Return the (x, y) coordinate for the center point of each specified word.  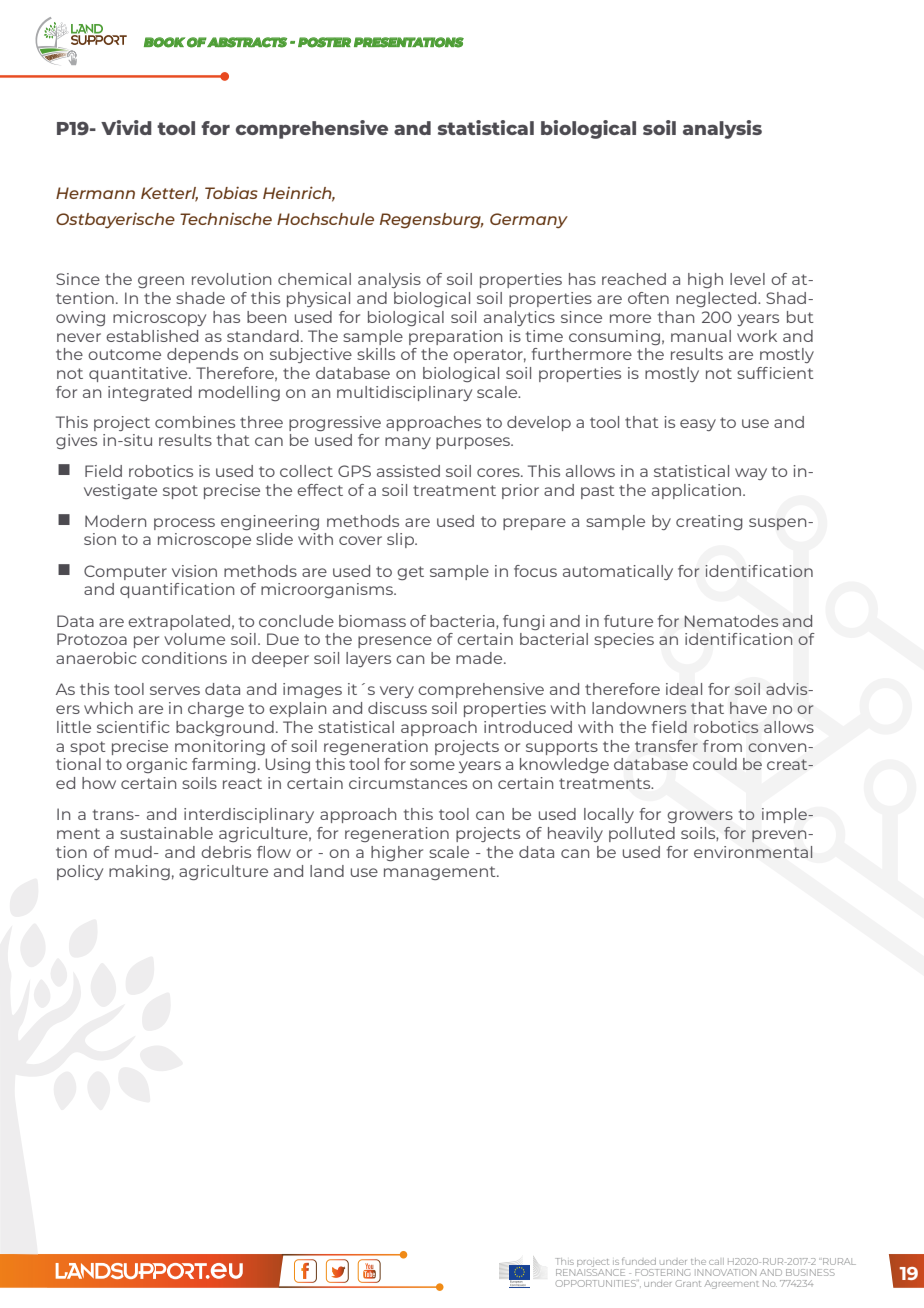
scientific (133, 727)
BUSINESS (810, 1272)
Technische (226, 219)
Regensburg (431, 221)
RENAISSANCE (590, 1271)
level (747, 279)
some (432, 765)
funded (639, 1261)
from (722, 746)
